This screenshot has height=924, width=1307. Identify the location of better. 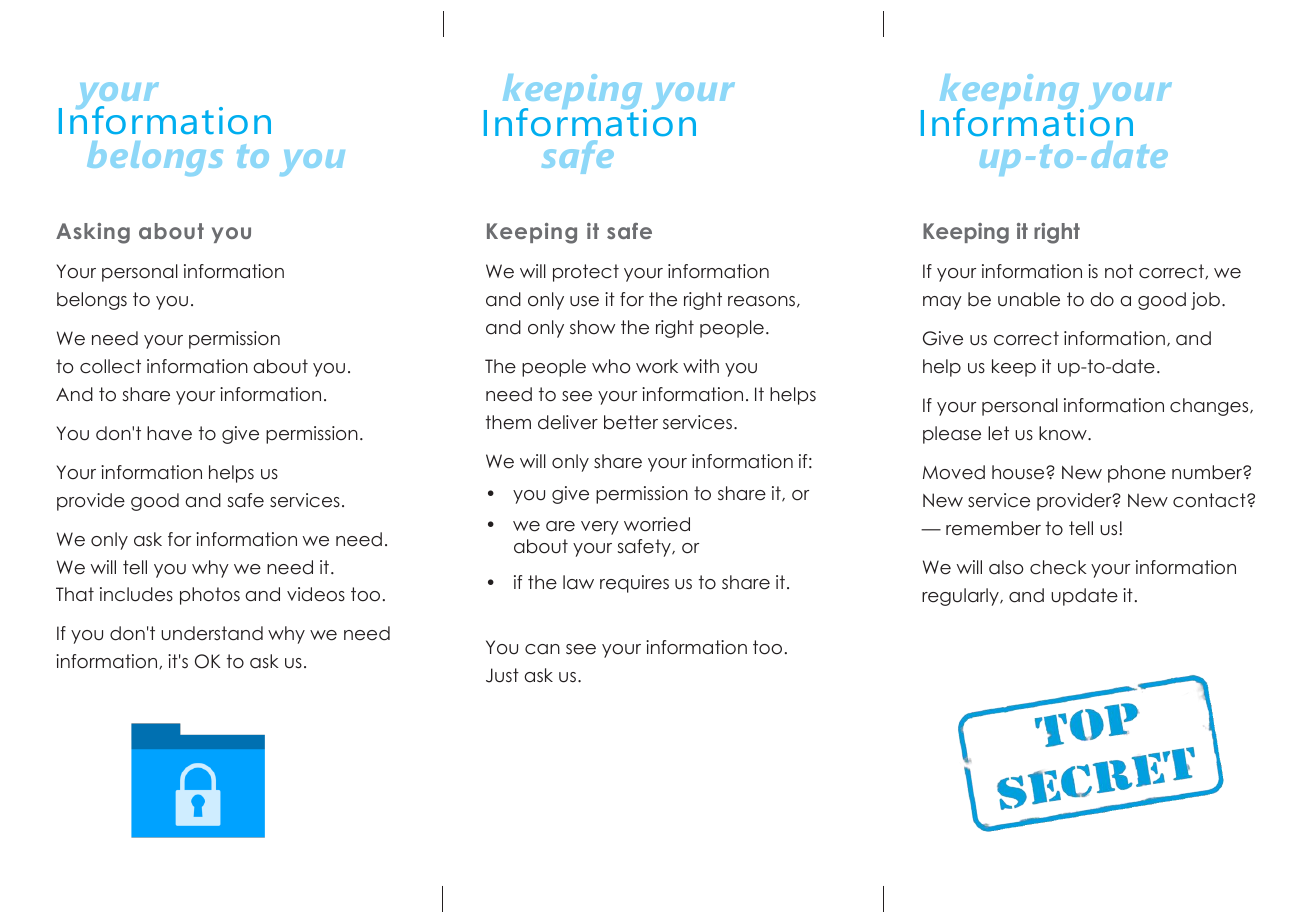
(631, 422).
